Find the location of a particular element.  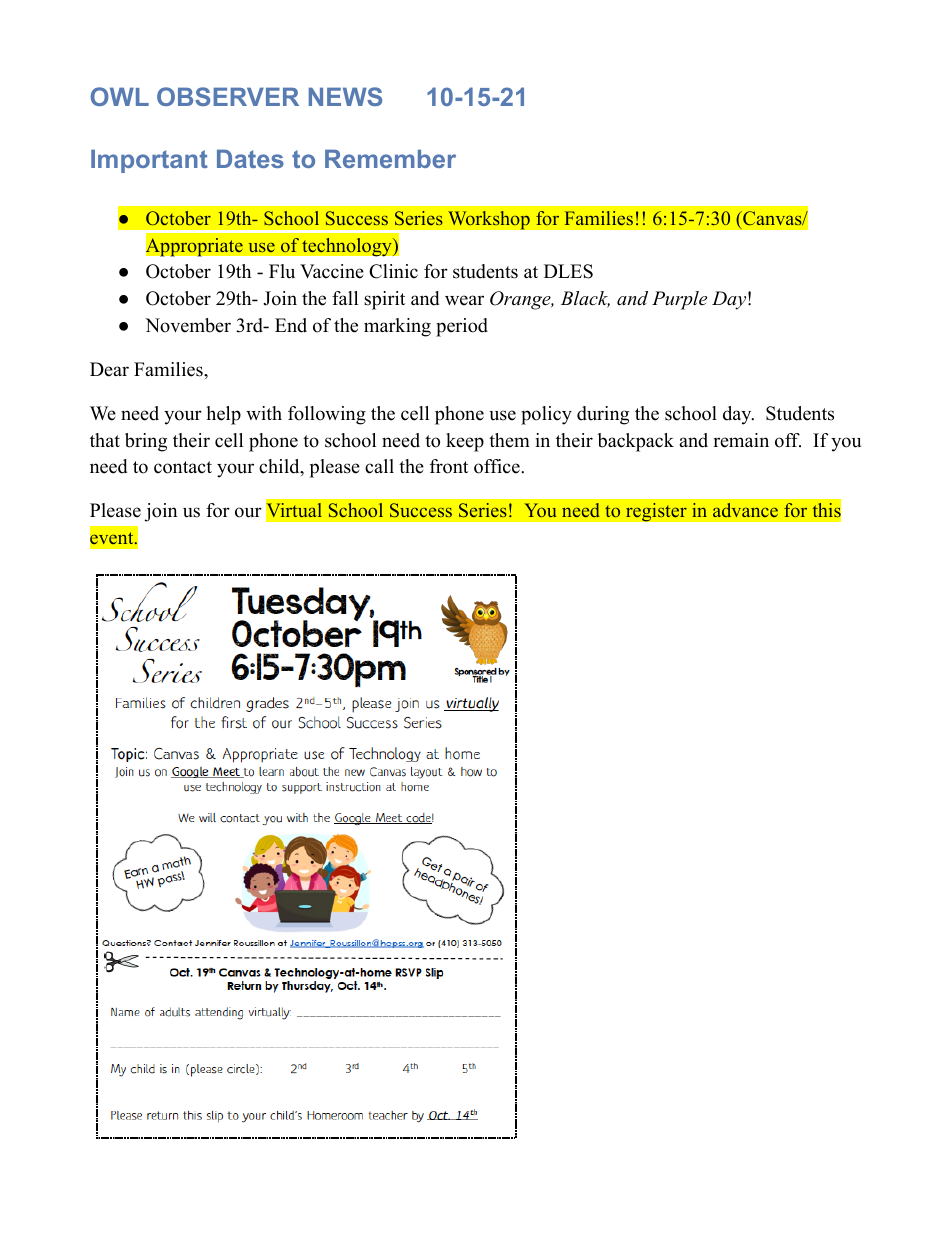

contact is located at coordinates (183, 467).
